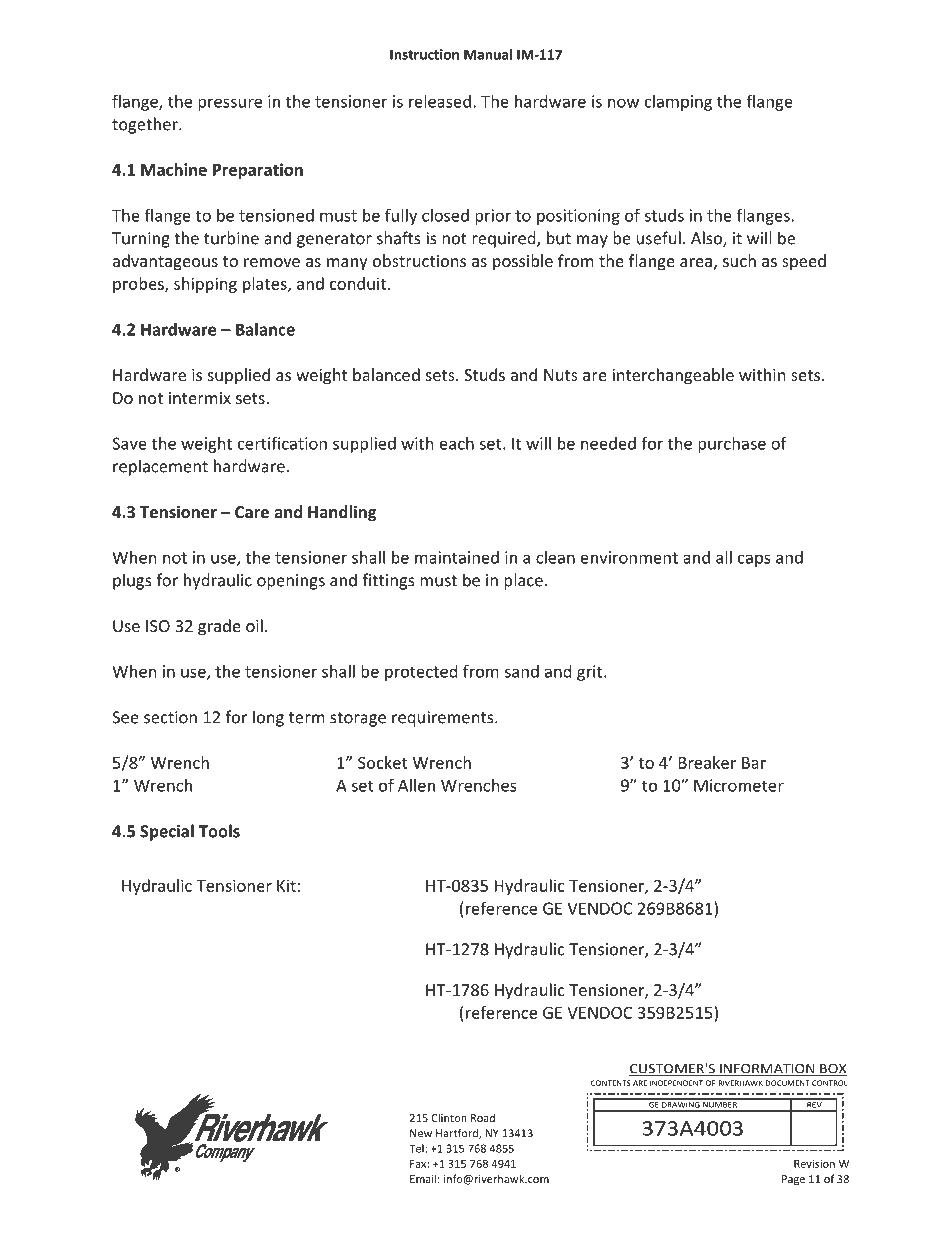  I want to click on Nuts, so click(561, 375).
